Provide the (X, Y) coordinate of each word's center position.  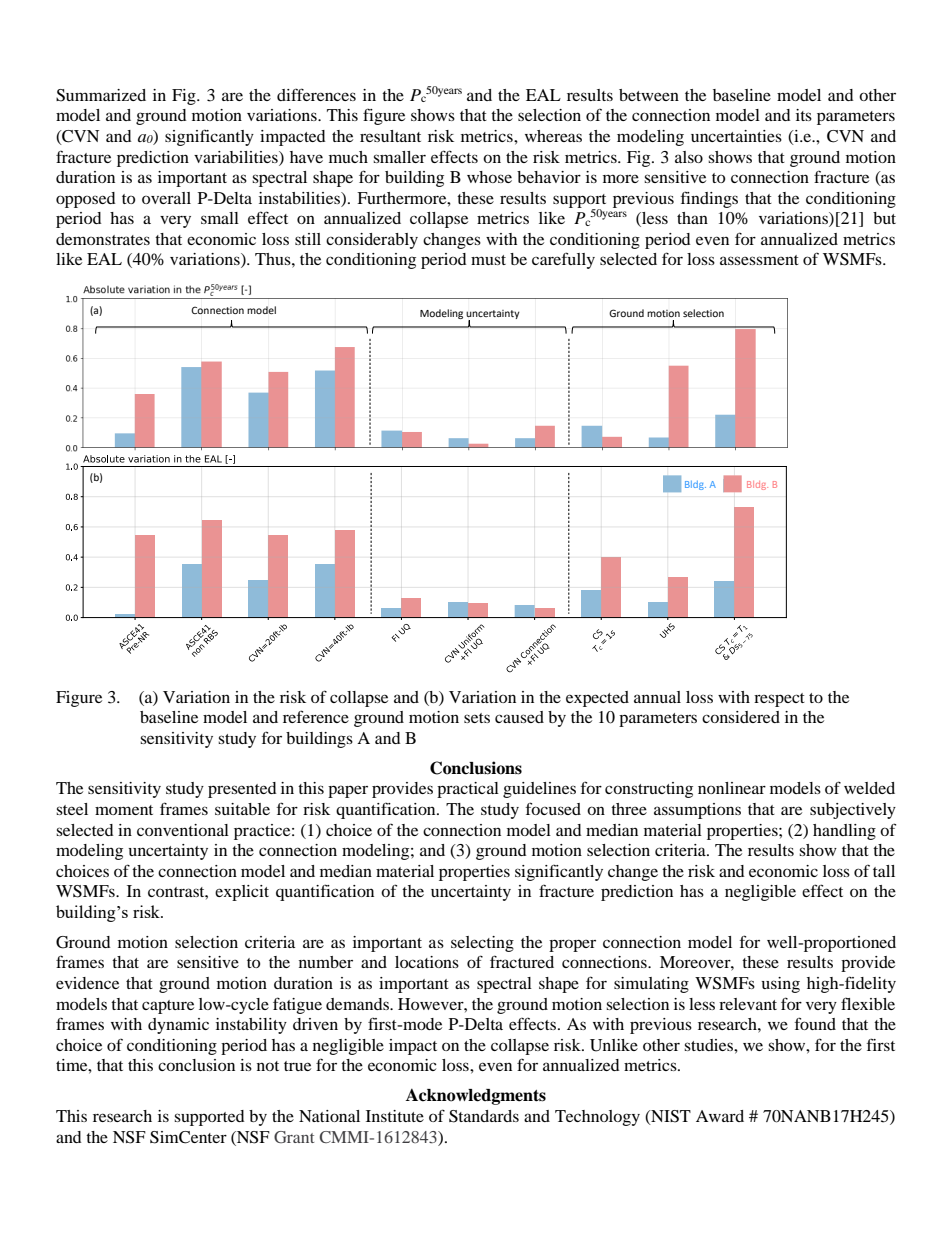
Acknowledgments (476, 1097)
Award (720, 1116)
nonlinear (732, 788)
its (804, 115)
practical (468, 790)
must (488, 260)
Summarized (101, 95)
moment (124, 810)
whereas (553, 136)
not (268, 1066)
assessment (759, 260)
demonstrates (103, 239)
